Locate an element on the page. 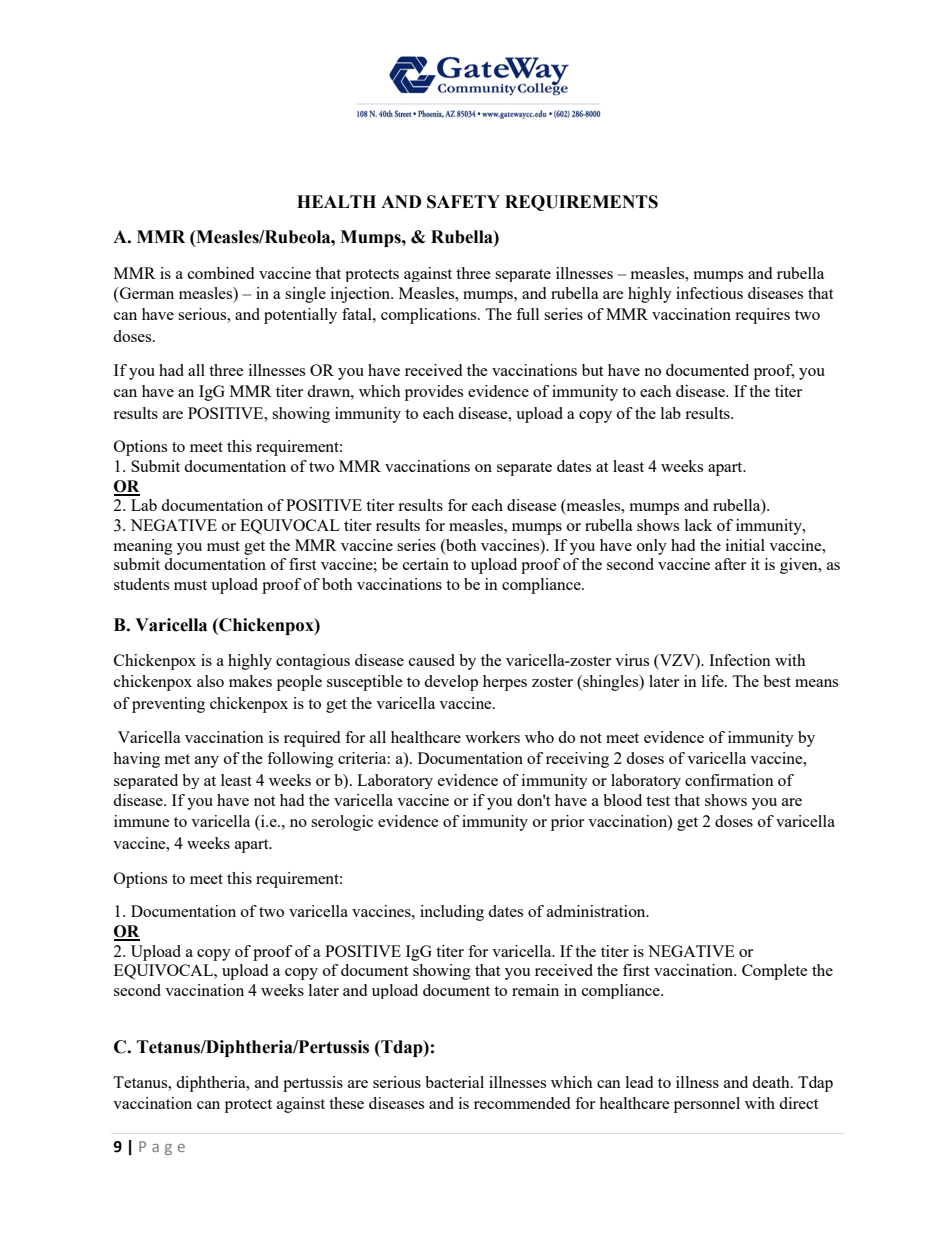  lack is located at coordinates (698, 525).
